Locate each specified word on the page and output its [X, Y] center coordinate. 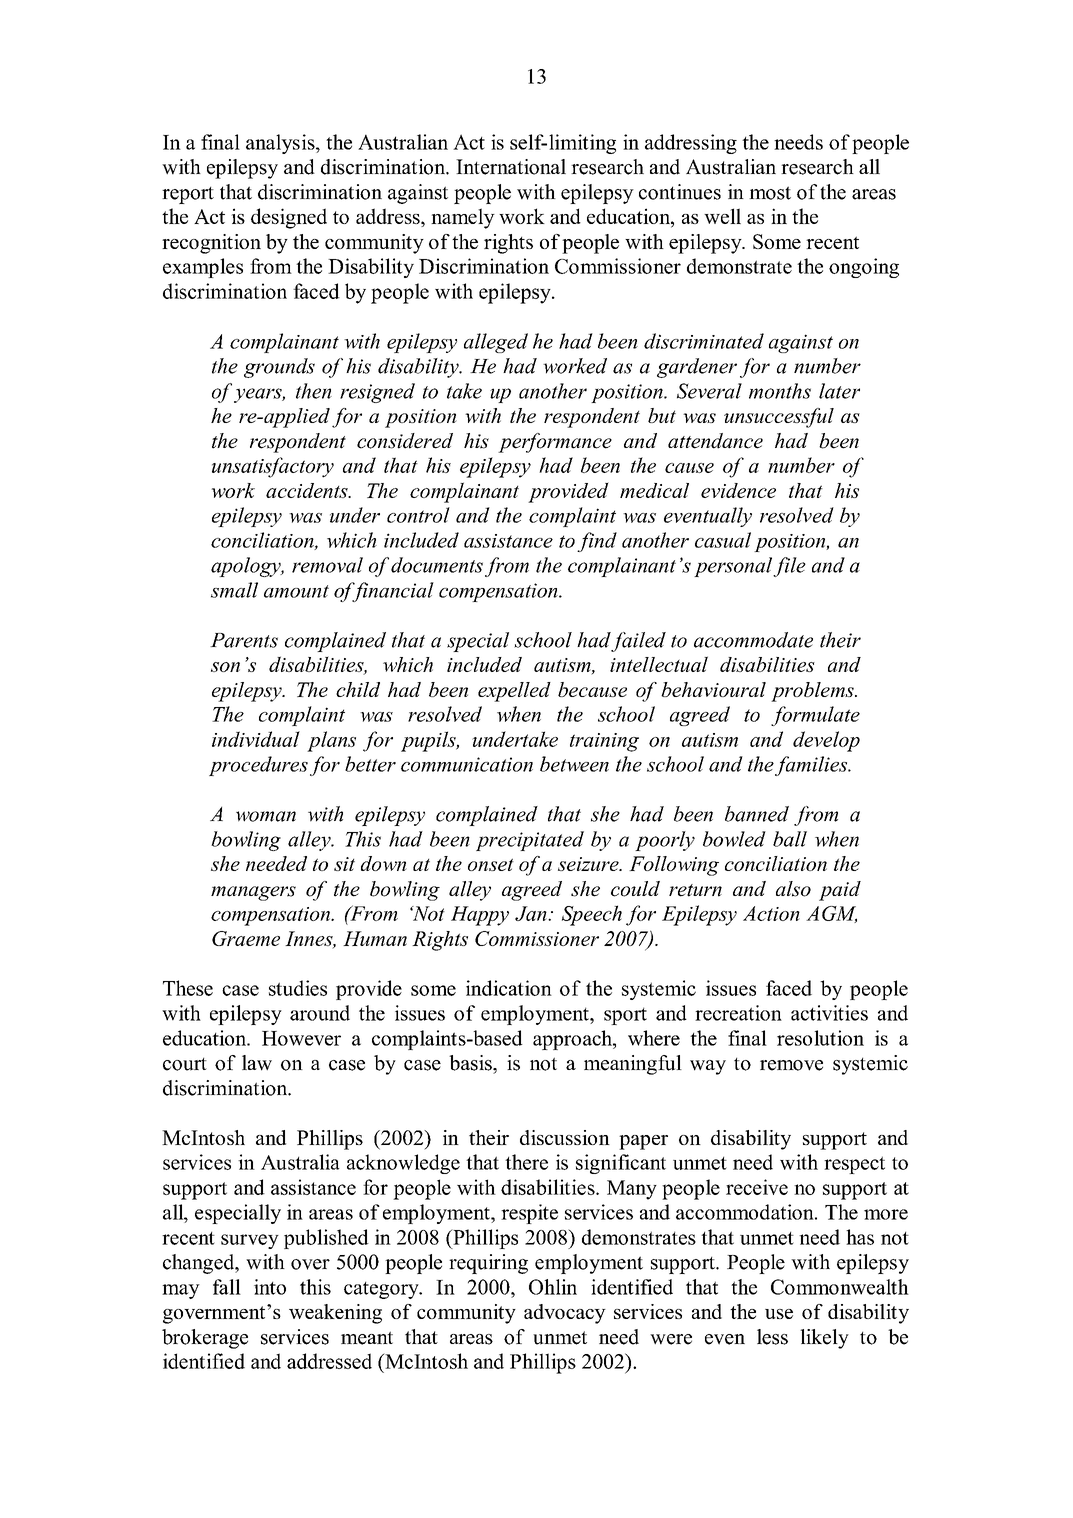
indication [509, 988]
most [770, 193]
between [574, 764]
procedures [258, 766]
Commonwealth [840, 1287]
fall [227, 1287]
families [812, 766]
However [301, 1038]
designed [289, 218]
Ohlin [553, 1287]
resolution [820, 1038]
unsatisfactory [273, 467]
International [511, 167]
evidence [738, 490]
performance [555, 443]
